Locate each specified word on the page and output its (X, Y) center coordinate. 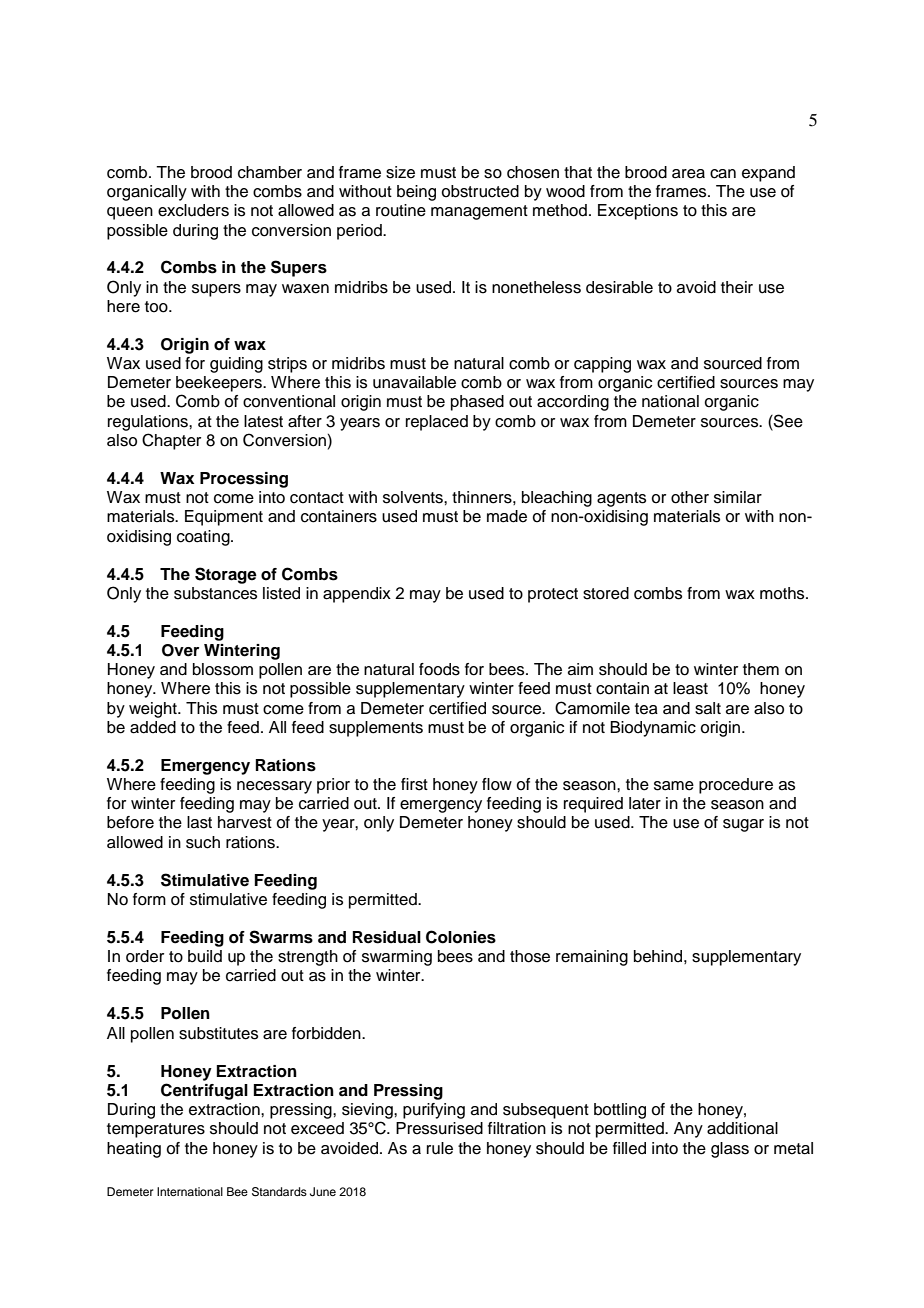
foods (439, 669)
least (690, 688)
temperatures (156, 1130)
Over (180, 650)
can (723, 174)
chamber (270, 172)
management (479, 212)
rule (440, 1148)
